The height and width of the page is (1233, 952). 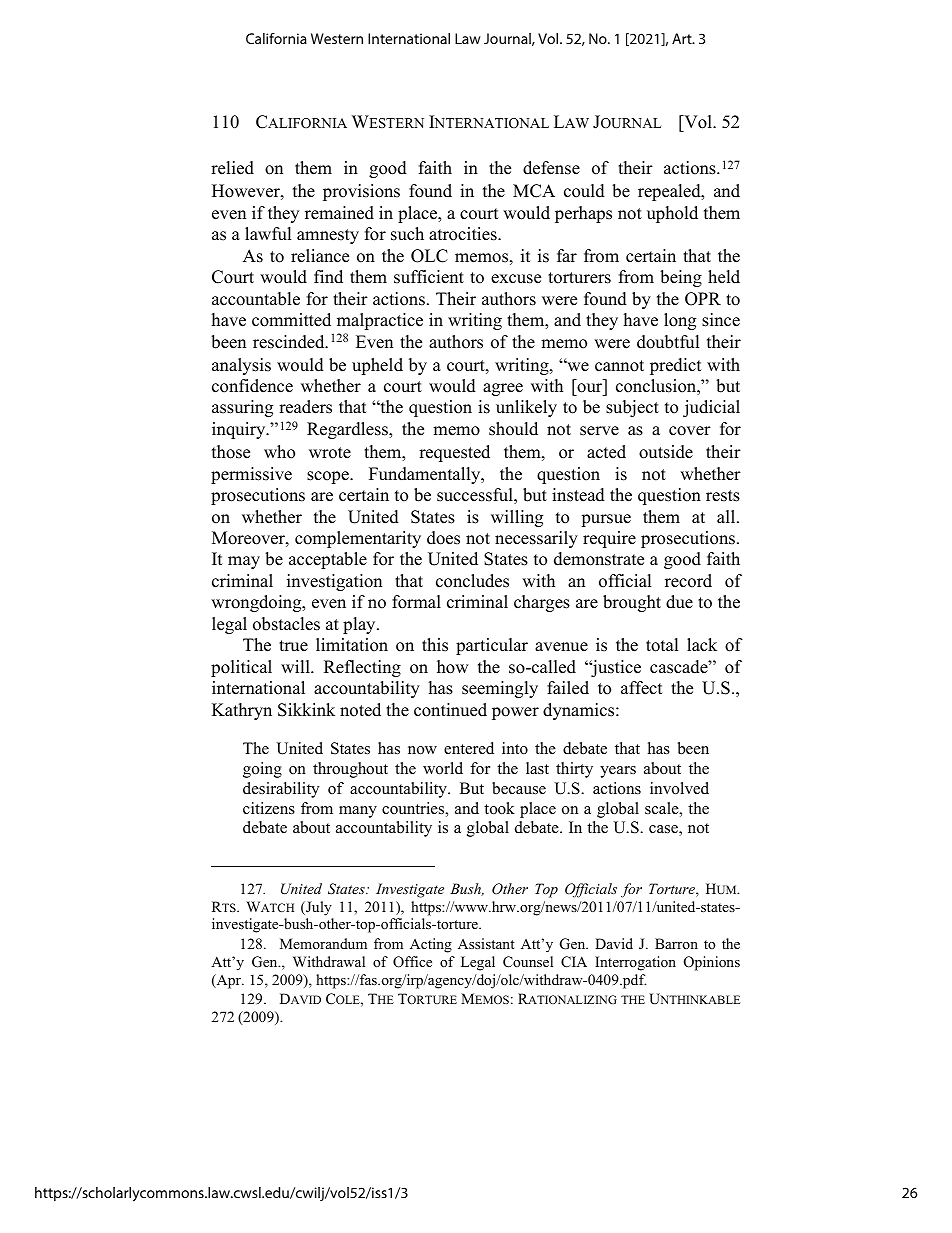 I want to click on Kathryn, so click(x=242, y=711).
